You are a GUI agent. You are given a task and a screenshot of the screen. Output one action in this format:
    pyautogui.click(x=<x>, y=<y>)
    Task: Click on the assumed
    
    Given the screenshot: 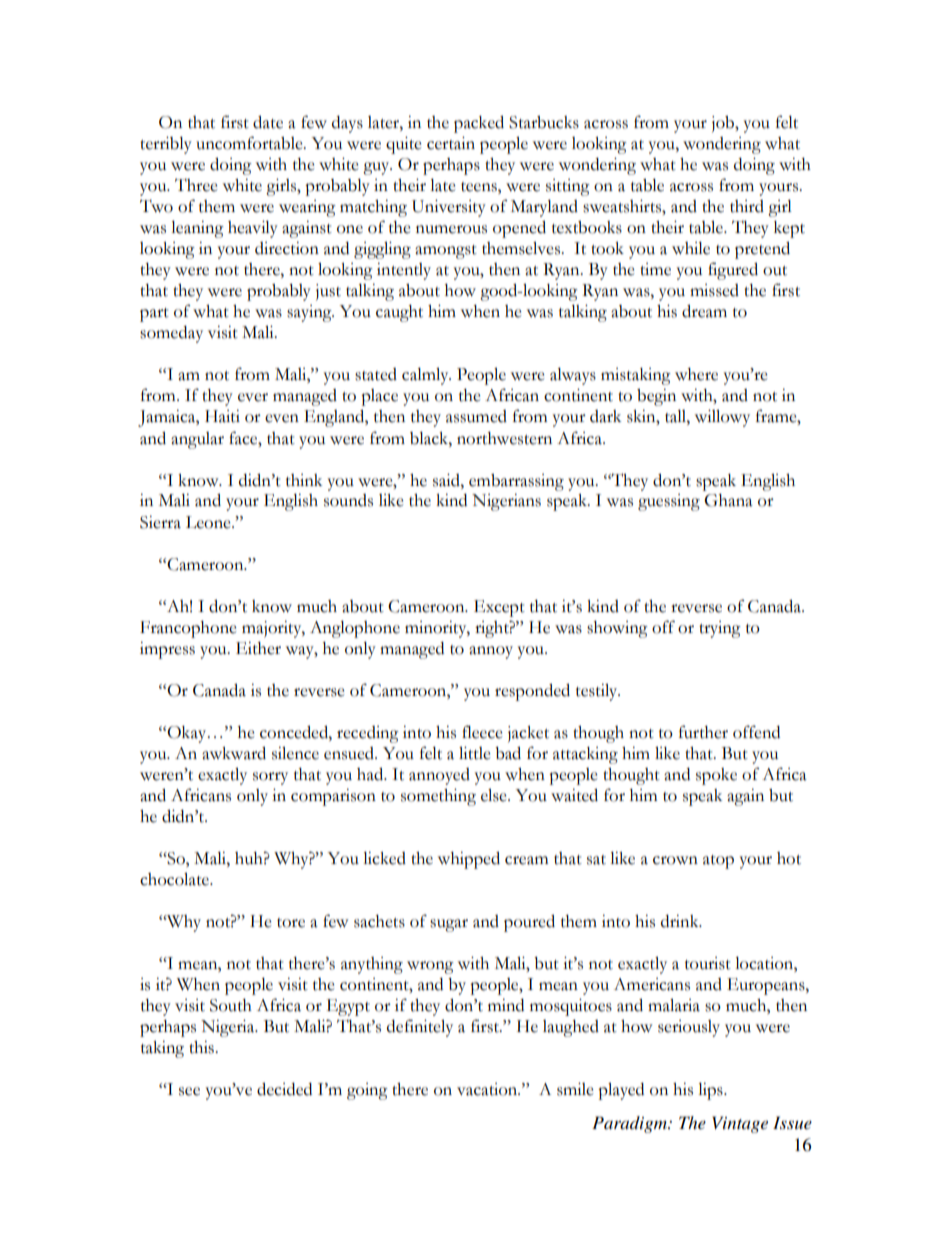 What is the action you would take?
    pyautogui.click(x=476, y=416)
